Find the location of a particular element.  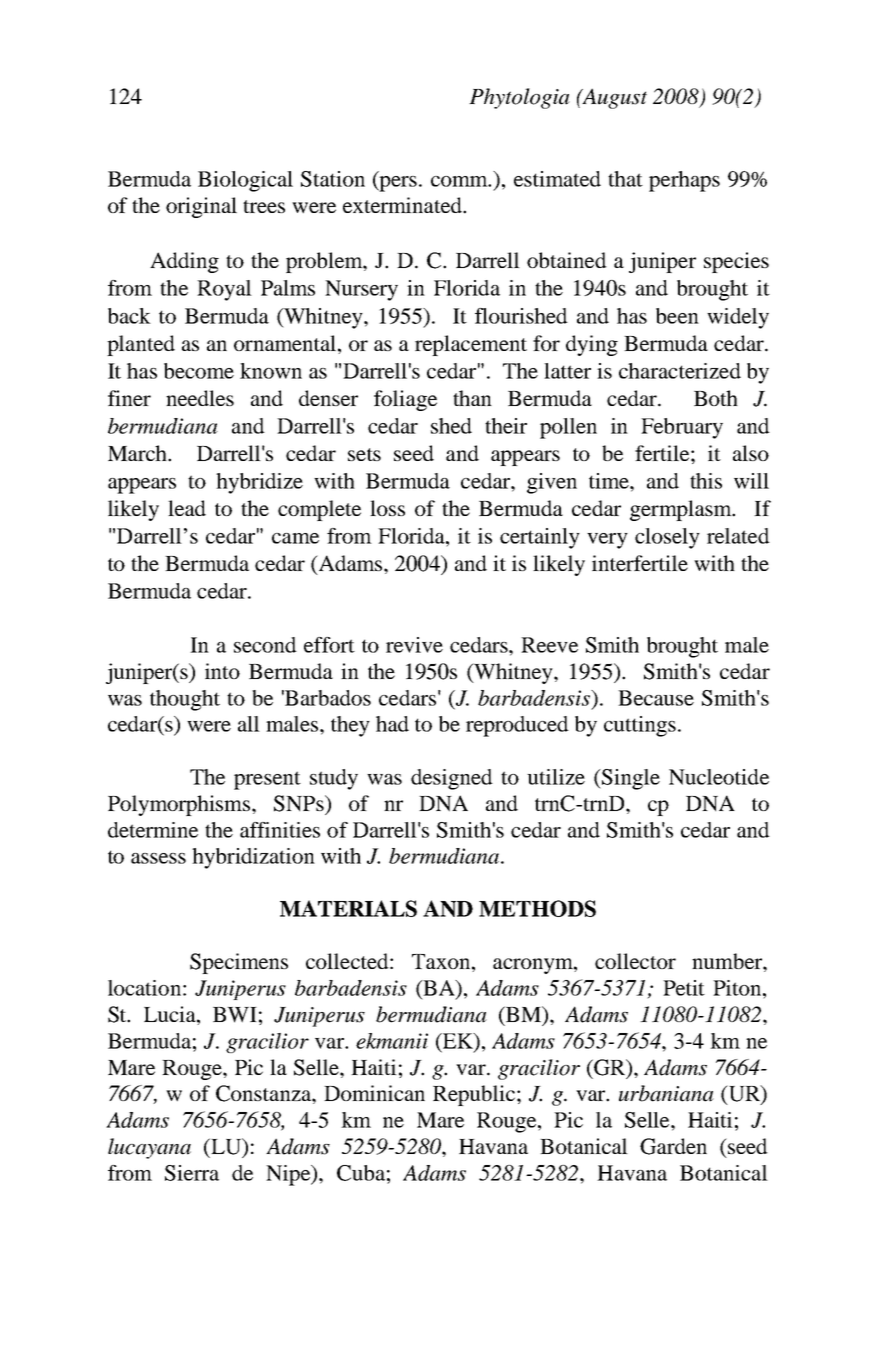

original is located at coordinates (201, 207).
